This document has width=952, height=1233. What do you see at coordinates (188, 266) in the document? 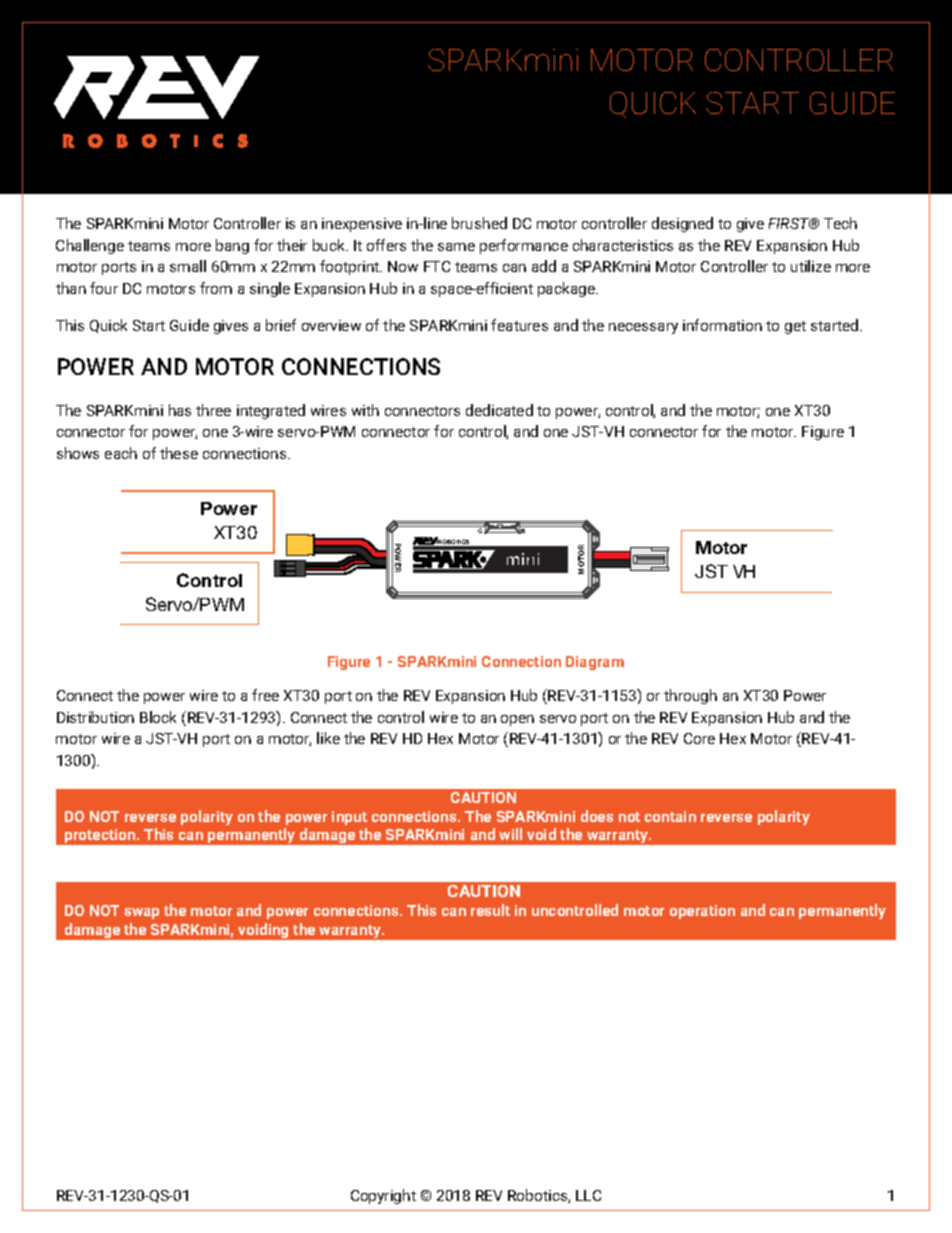
I see `small` at bounding box center [188, 266].
